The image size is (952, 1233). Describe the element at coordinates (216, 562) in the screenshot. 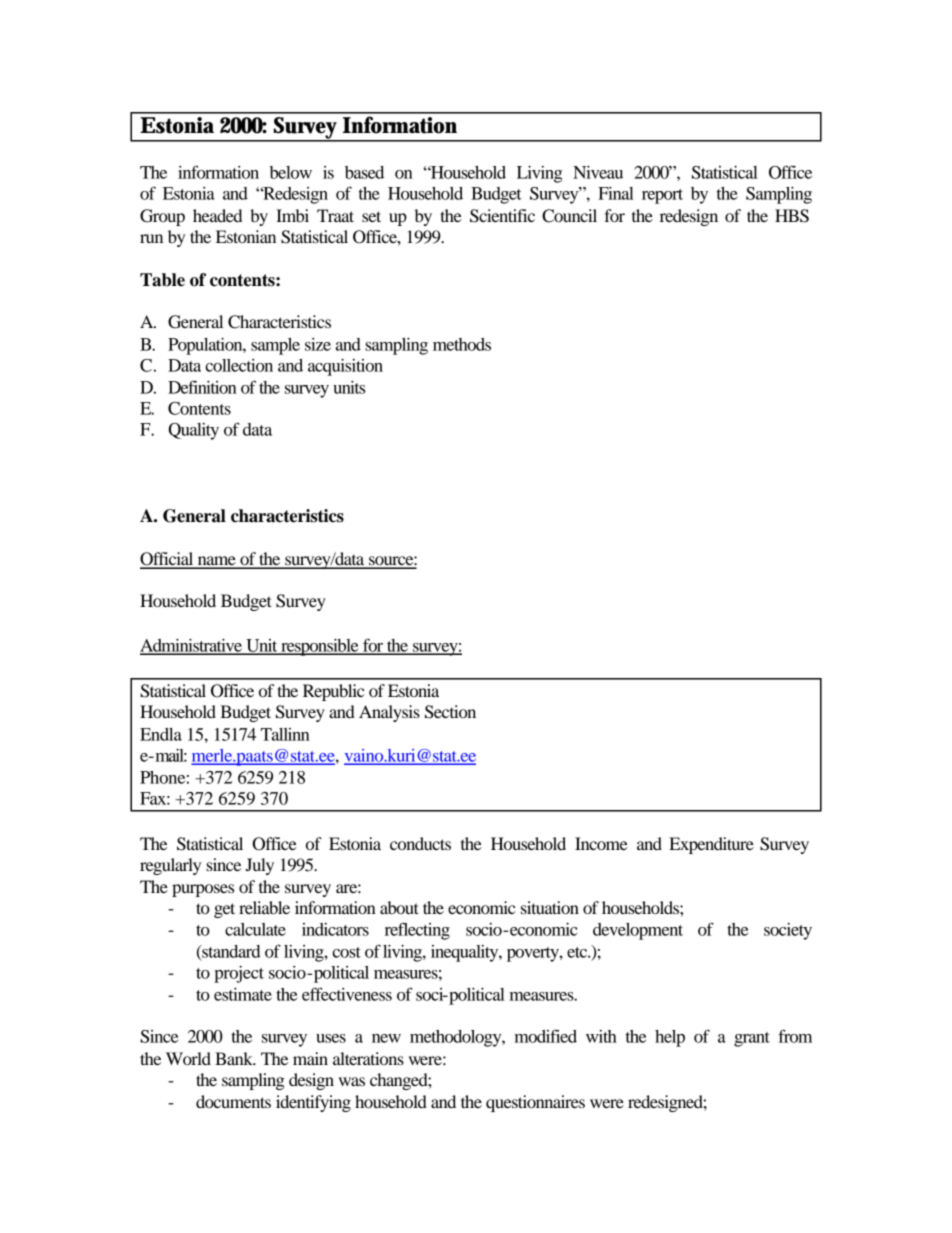

I see `name` at that location.
